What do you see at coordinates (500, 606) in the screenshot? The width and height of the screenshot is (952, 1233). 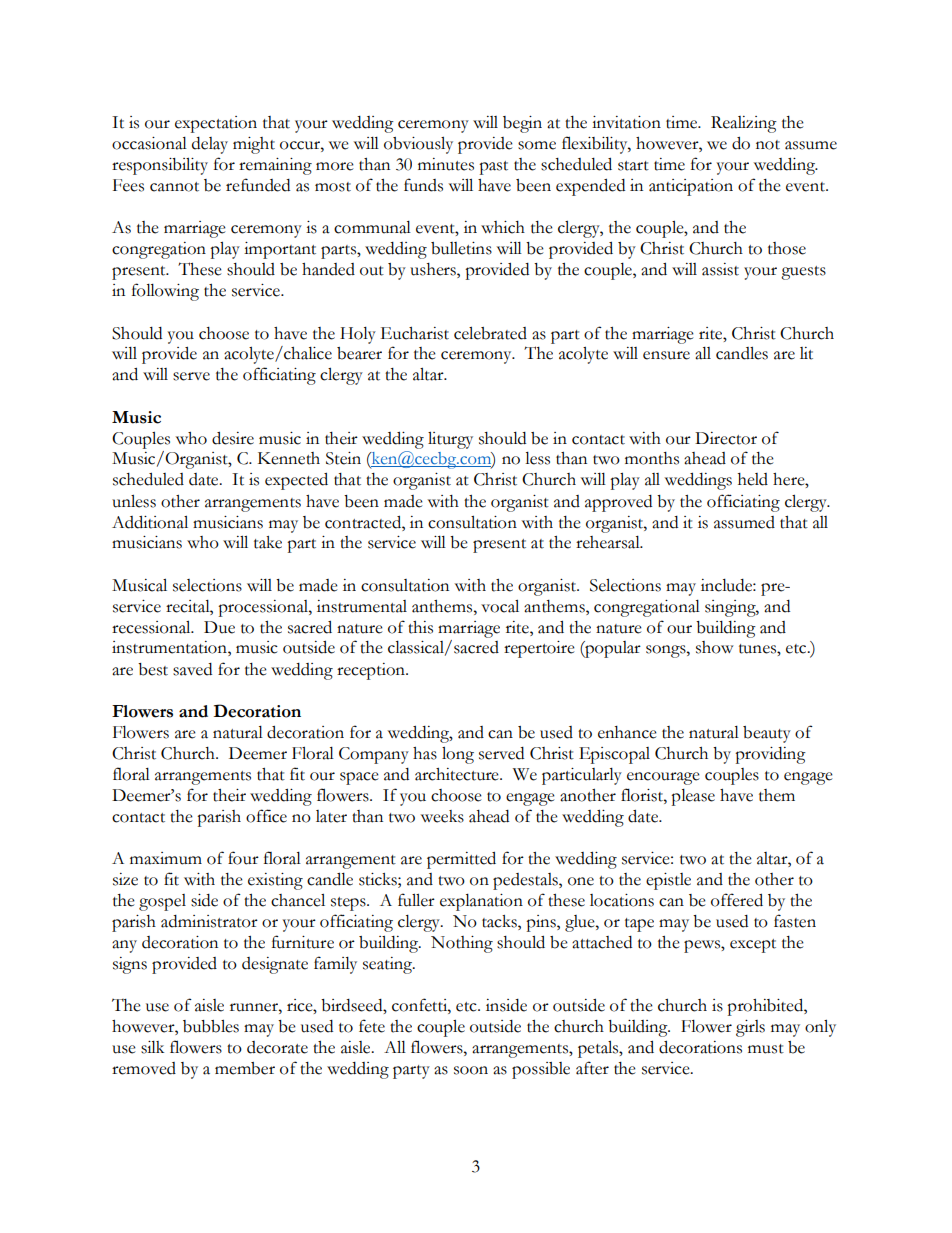 I see `vocal` at bounding box center [500, 606].
